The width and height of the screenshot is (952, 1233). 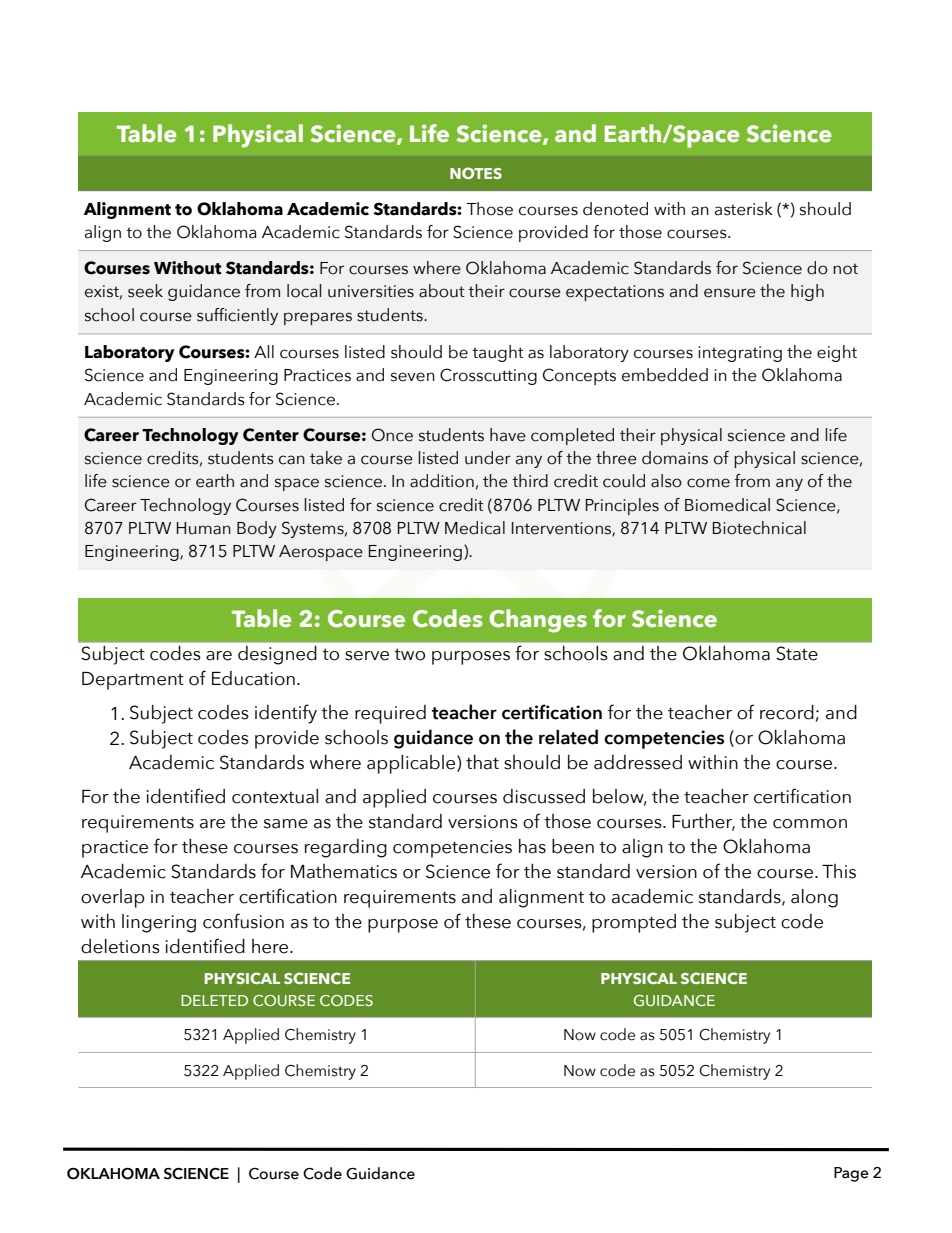 What do you see at coordinates (851, 1174) in the screenshot?
I see `Page` at bounding box center [851, 1174].
